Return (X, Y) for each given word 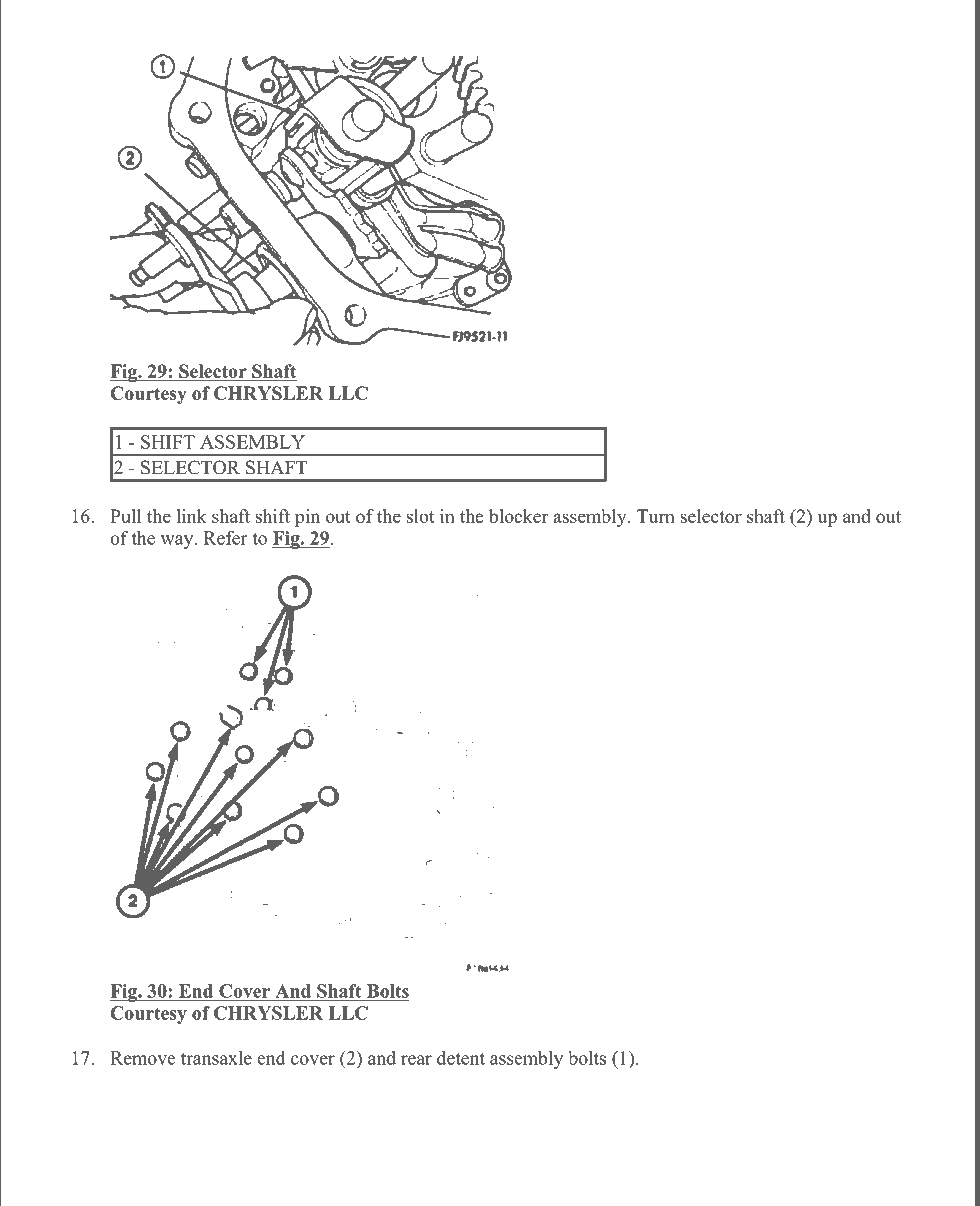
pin (307, 518)
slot (421, 516)
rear (416, 1060)
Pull (125, 516)
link (191, 516)
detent (461, 1058)
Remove (142, 1058)
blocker (518, 516)
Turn (656, 516)
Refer (225, 538)
